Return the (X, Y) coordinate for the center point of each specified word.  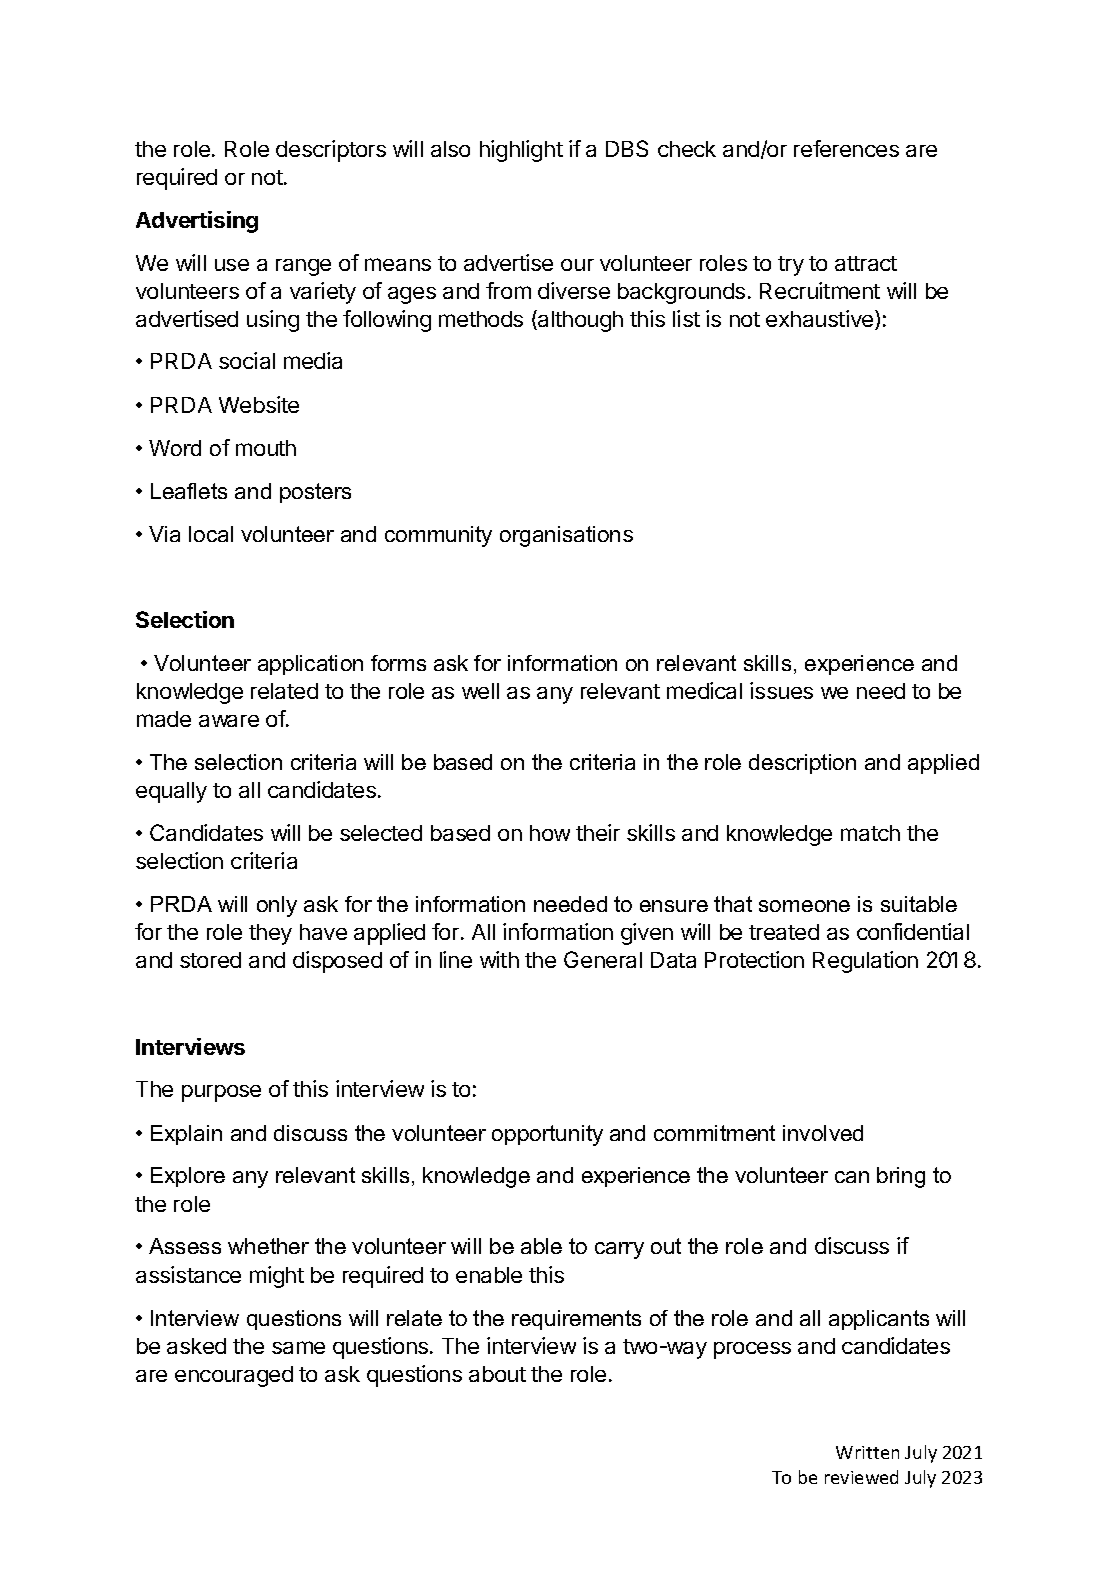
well (480, 691)
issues (781, 690)
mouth (266, 448)
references (846, 148)
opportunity (547, 1135)
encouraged (234, 1376)
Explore (188, 1177)
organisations (566, 536)
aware (229, 721)
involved (823, 1133)
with (499, 959)
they (270, 934)
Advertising (197, 222)
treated (784, 932)
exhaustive (821, 320)
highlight (521, 151)
